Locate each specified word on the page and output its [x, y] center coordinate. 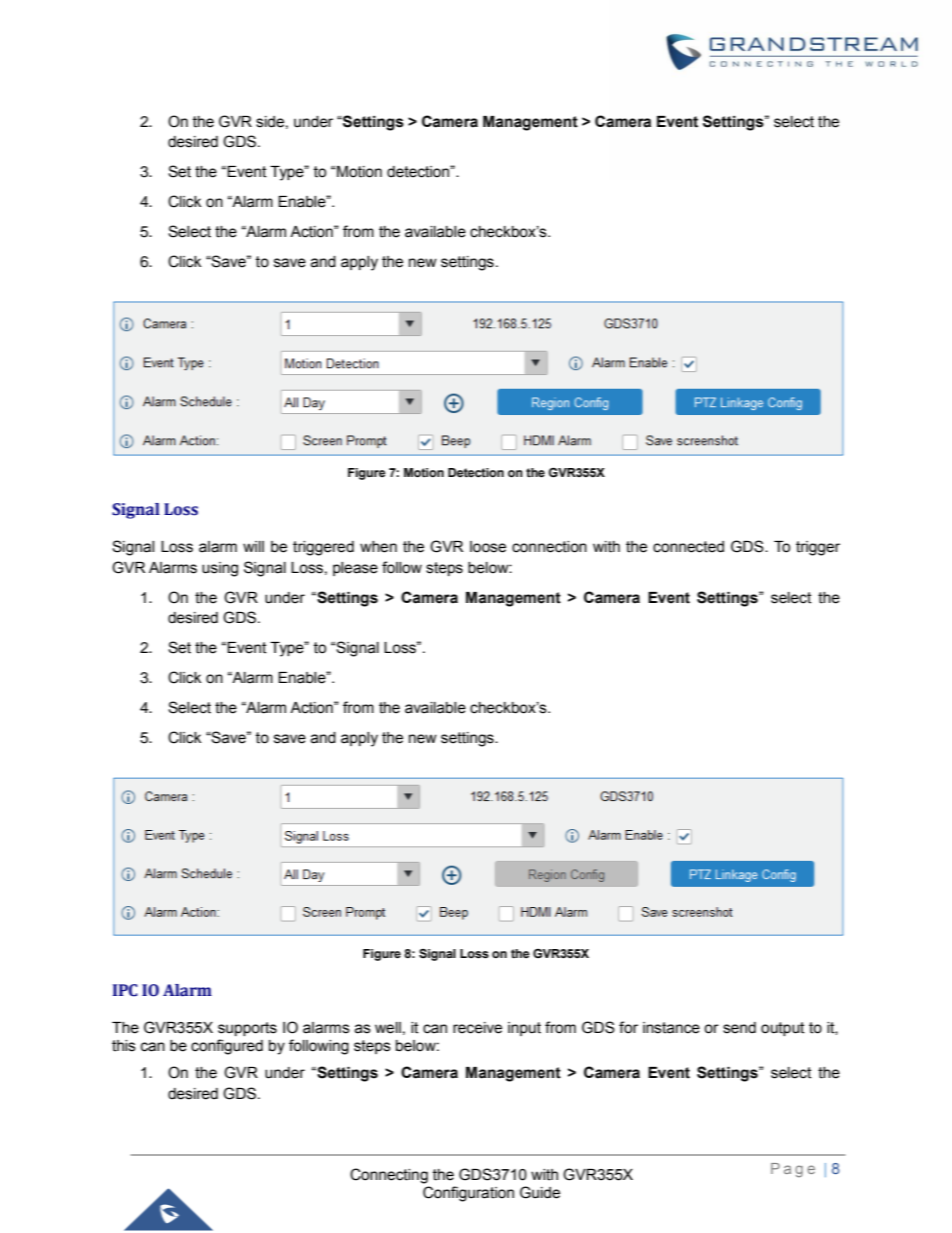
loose [488, 547]
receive [477, 1028]
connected [688, 547]
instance [671, 1028]
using [220, 569]
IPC [125, 990]
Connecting [389, 1176]
